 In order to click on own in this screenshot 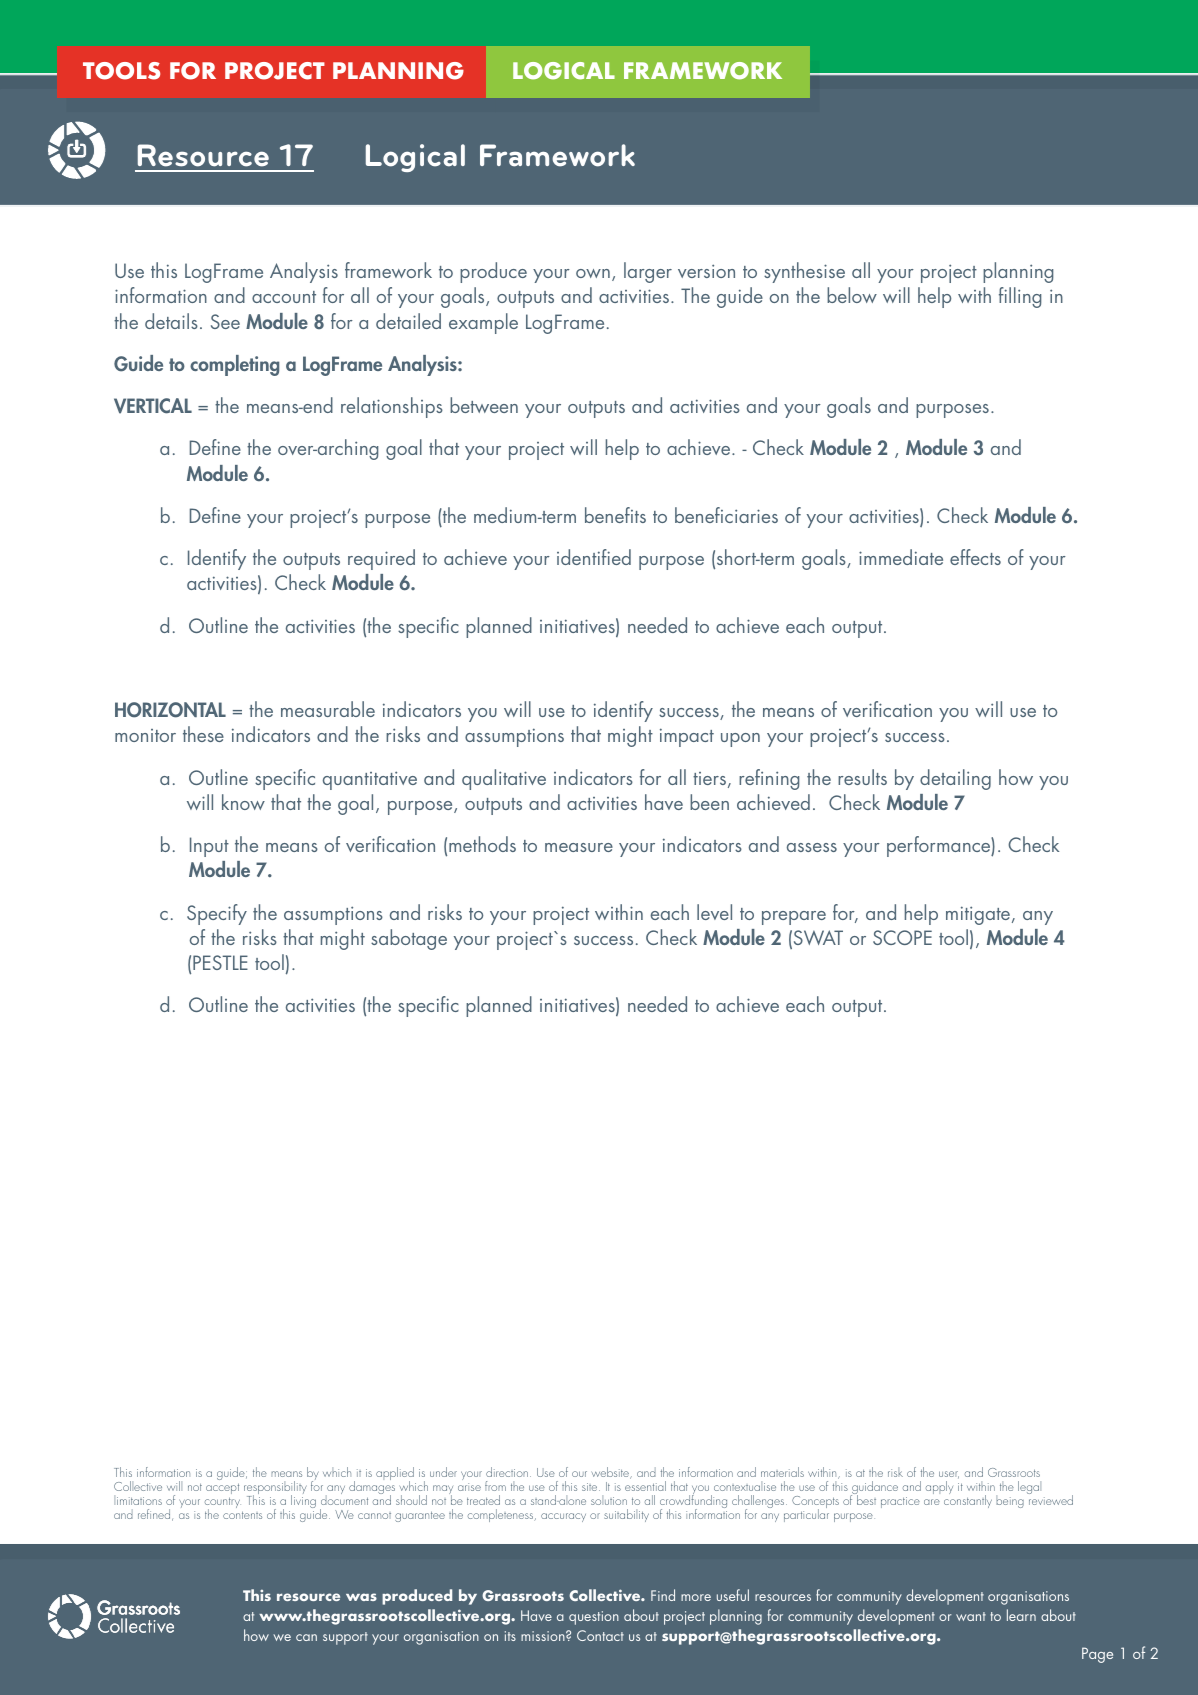, I will do `click(593, 273)`.
